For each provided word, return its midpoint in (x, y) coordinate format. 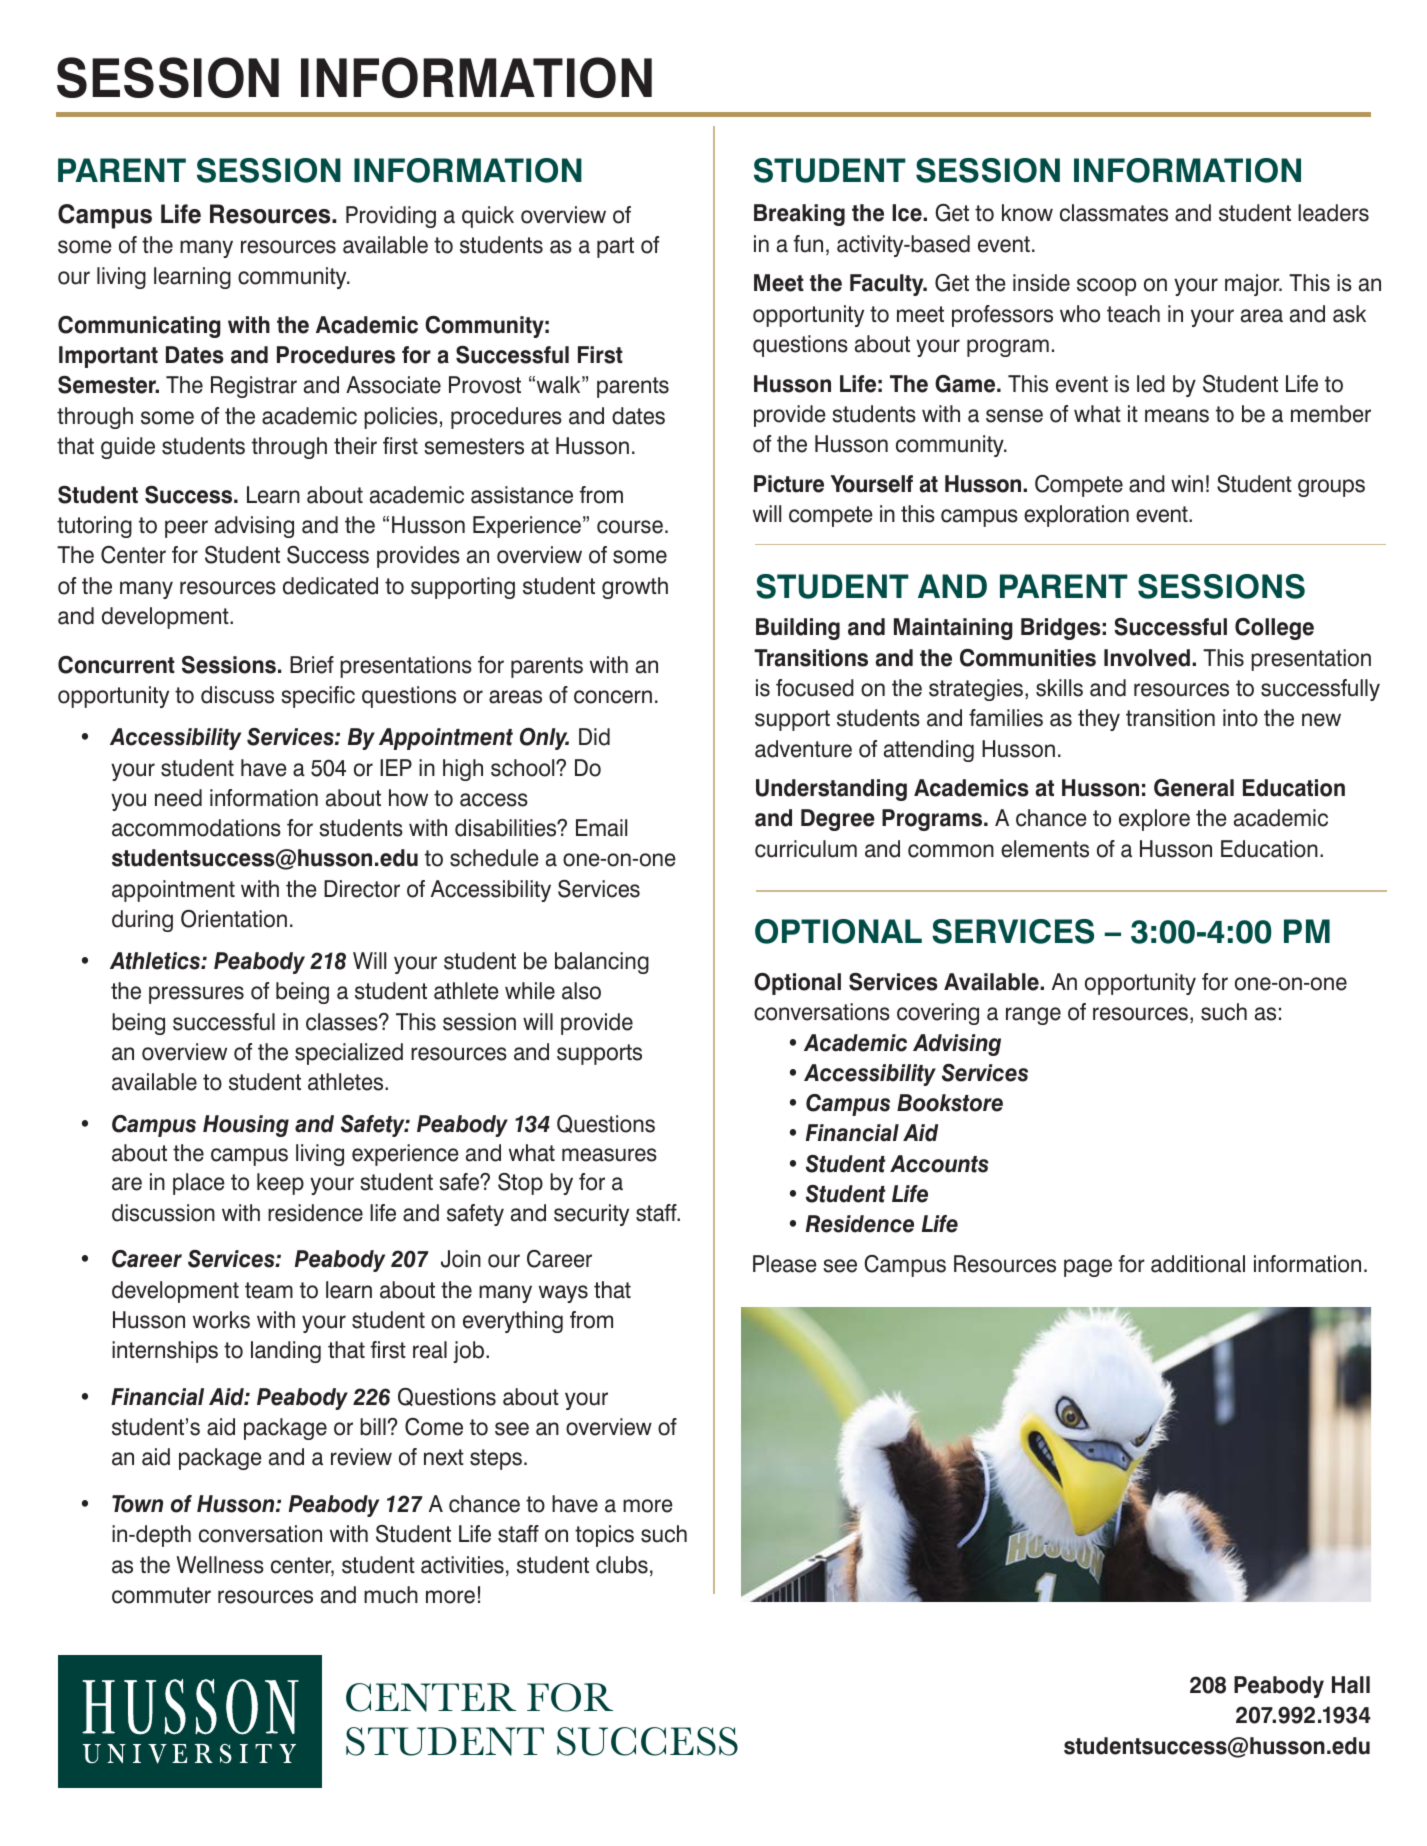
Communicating (139, 327)
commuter (161, 1595)
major (1253, 285)
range (1033, 1016)
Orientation (234, 919)
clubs (622, 1565)
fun (808, 244)
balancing (602, 963)
